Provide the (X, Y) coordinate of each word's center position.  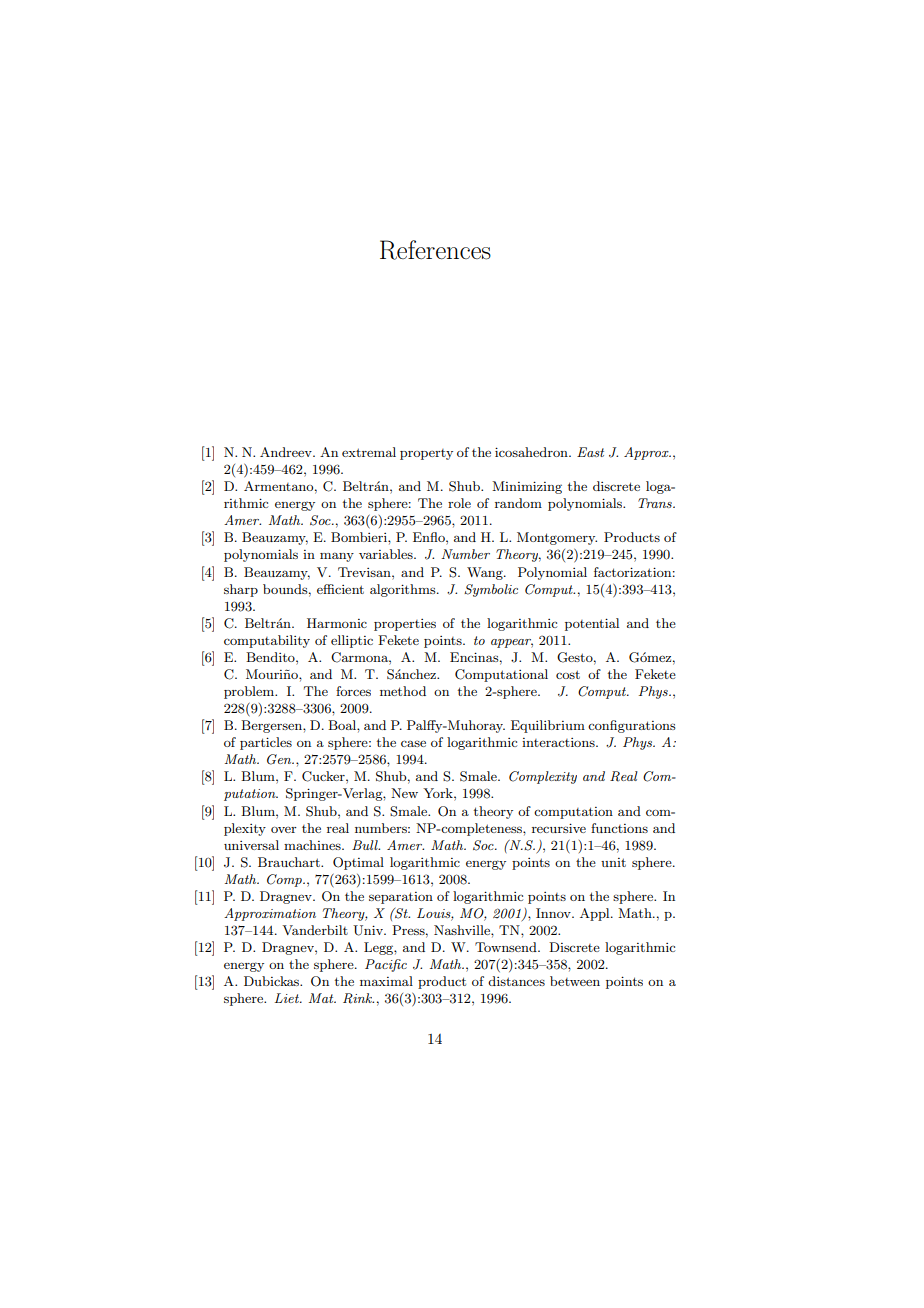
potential (592, 624)
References (435, 250)
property (426, 454)
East (590, 452)
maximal (386, 981)
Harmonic (337, 623)
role (459, 503)
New (404, 793)
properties (405, 625)
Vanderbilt (315, 930)
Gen (280, 759)
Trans (656, 503)
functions (619, 828)
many (337, 557)
